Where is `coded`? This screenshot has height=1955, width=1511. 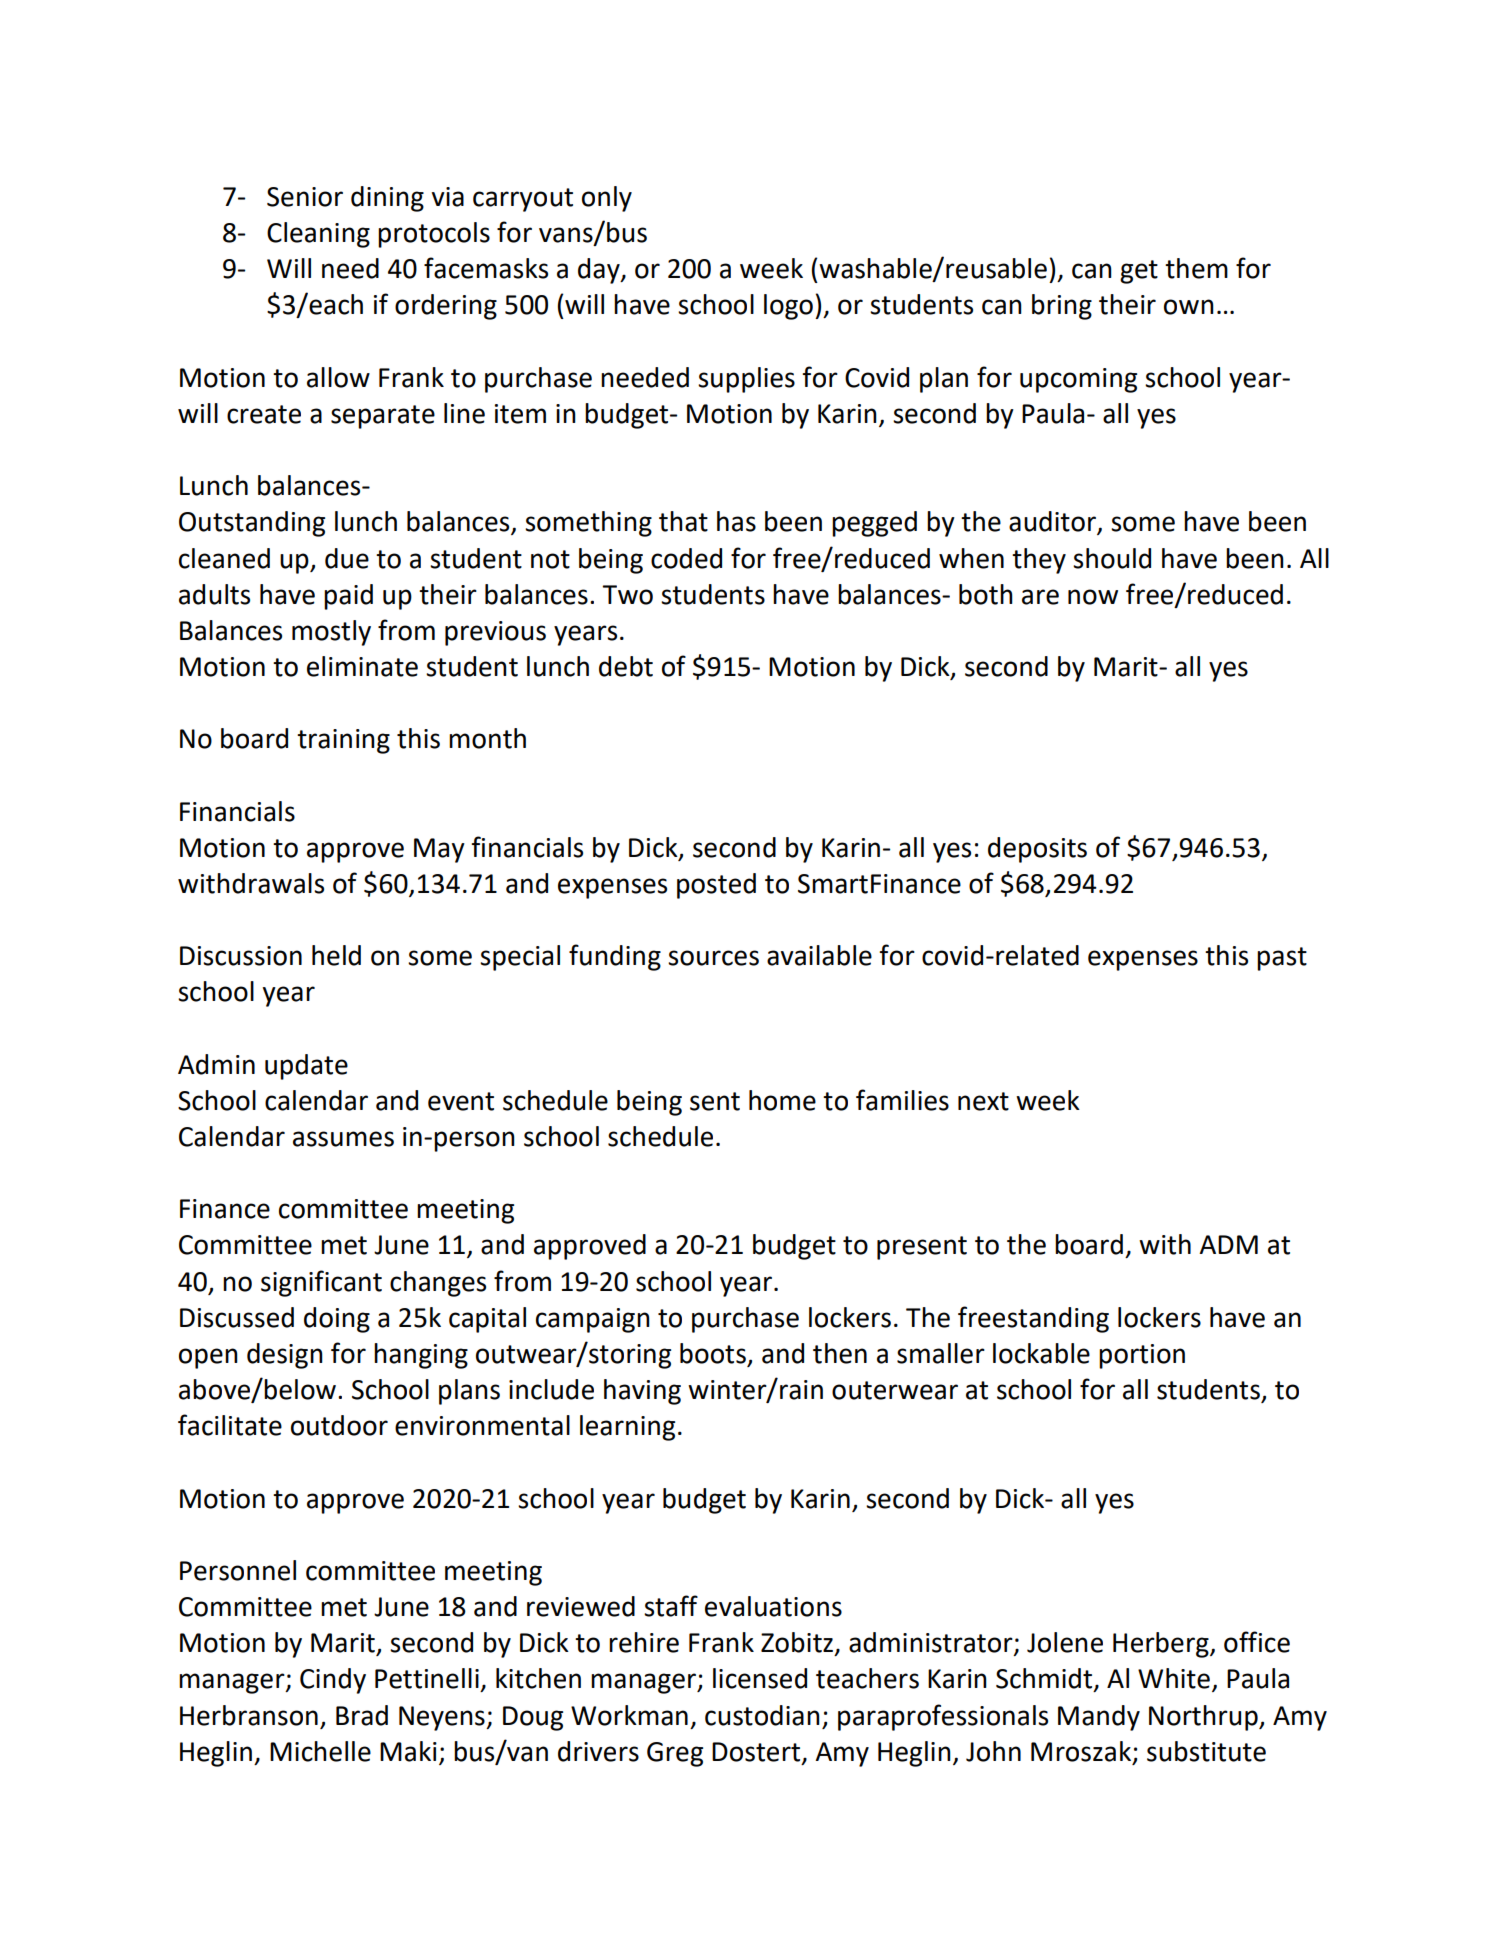
coded is located at coordinates (686, 558).
